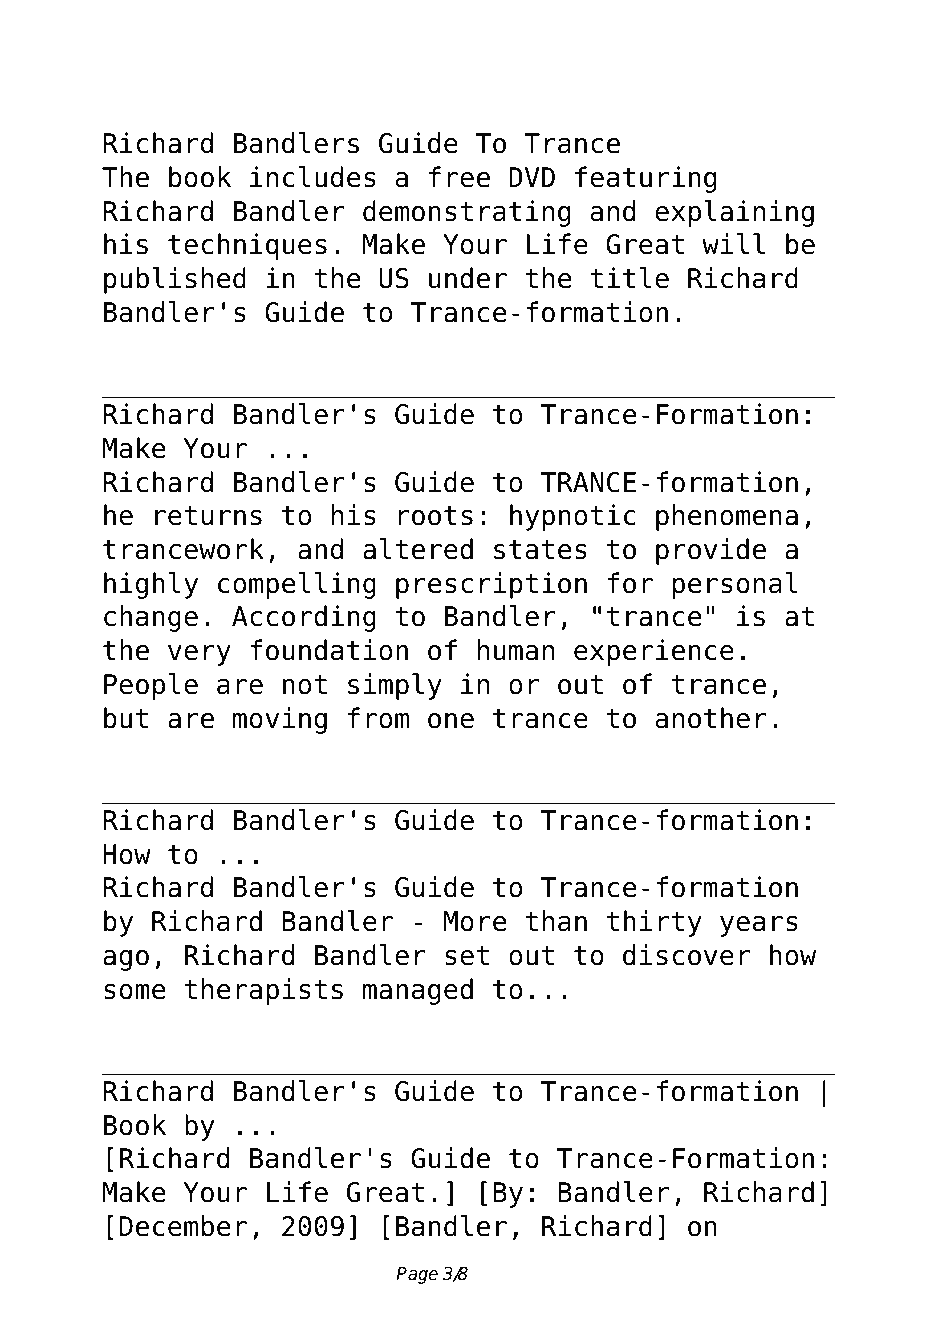 This image has height=1338, width=943. I want to click on featuring, so click(646, 179).
